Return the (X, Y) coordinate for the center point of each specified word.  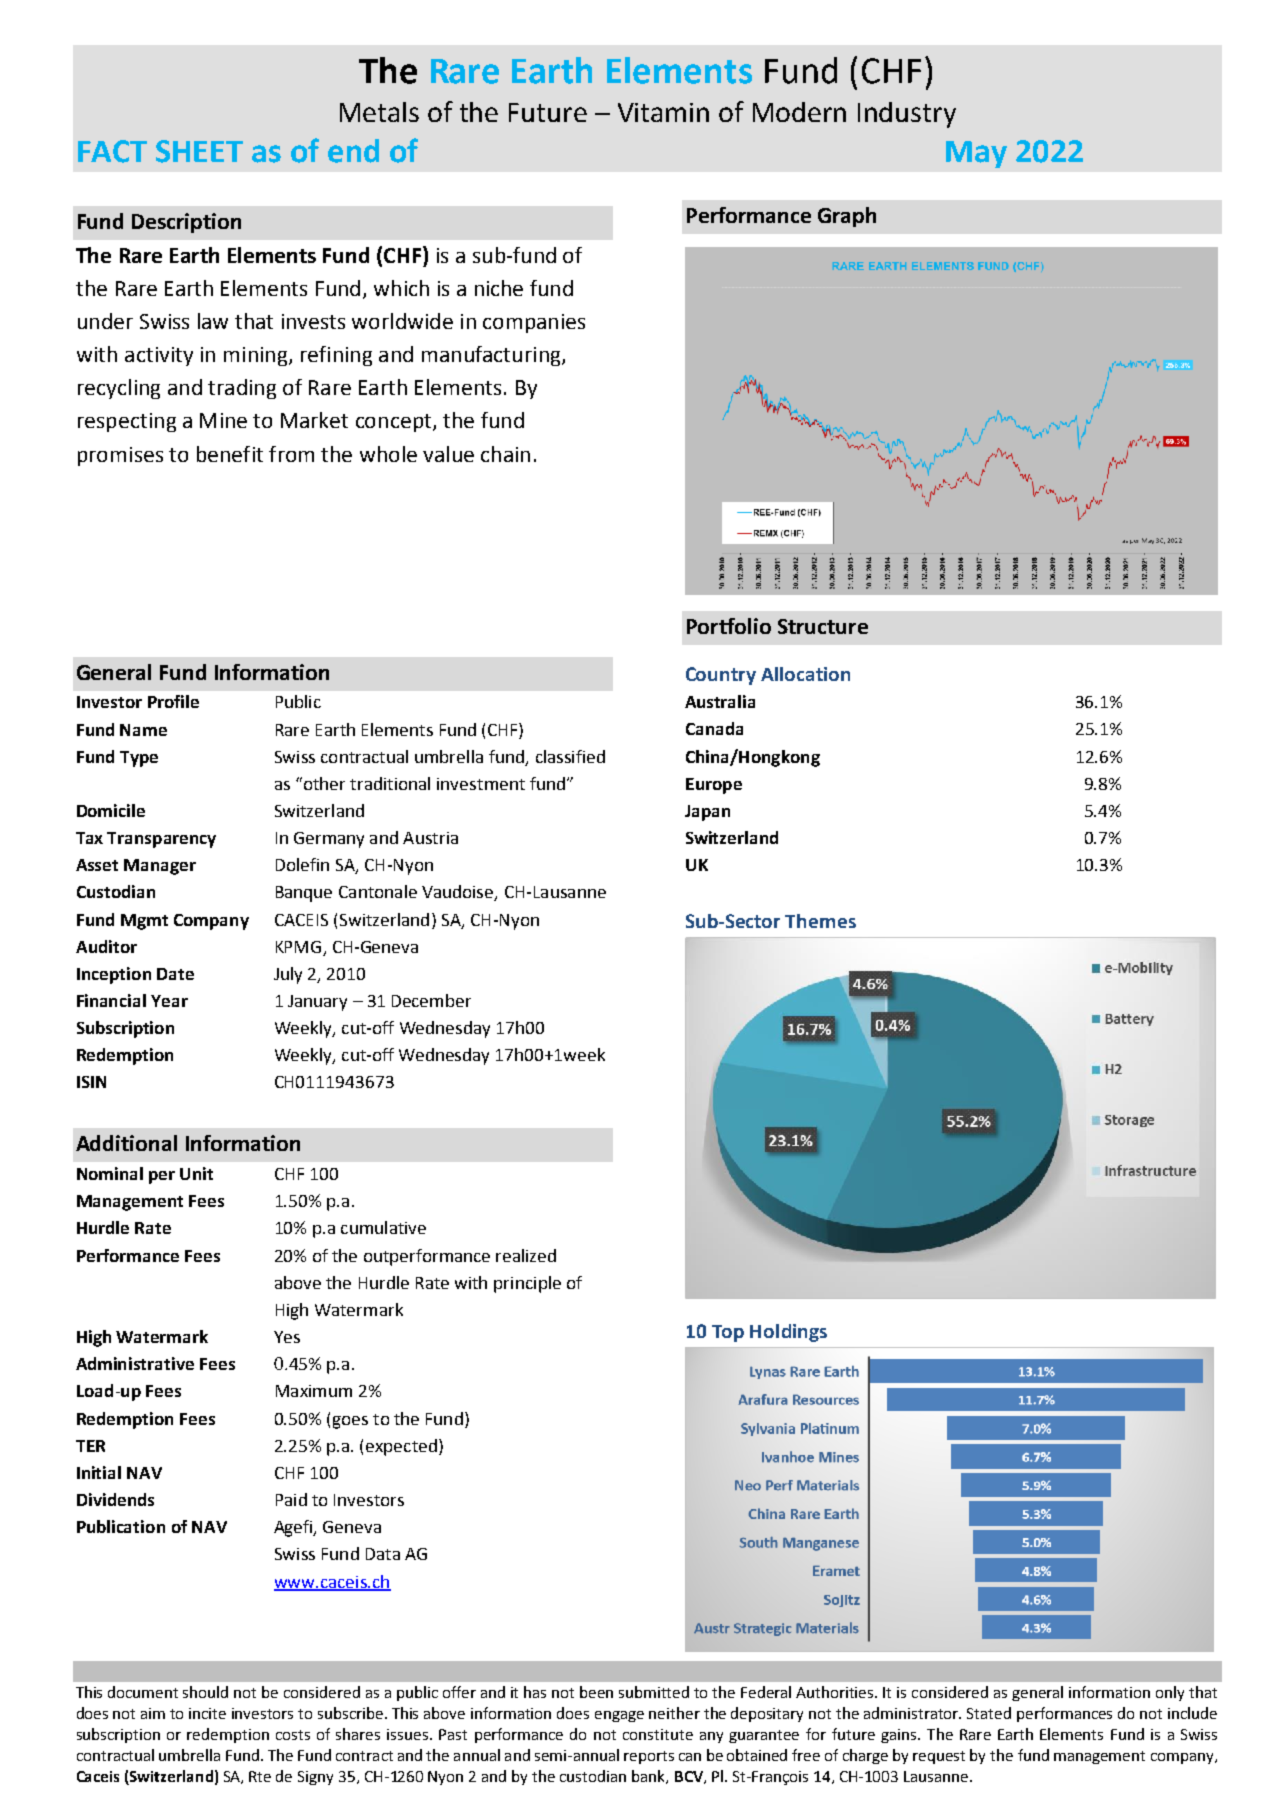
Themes (820, 921)
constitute (658, 1734)
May (976, 154)
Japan (707, 813)
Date (175, 974)
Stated (989, 1713)
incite (207, 1713)
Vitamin (663, 112)
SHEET (199, 151)
